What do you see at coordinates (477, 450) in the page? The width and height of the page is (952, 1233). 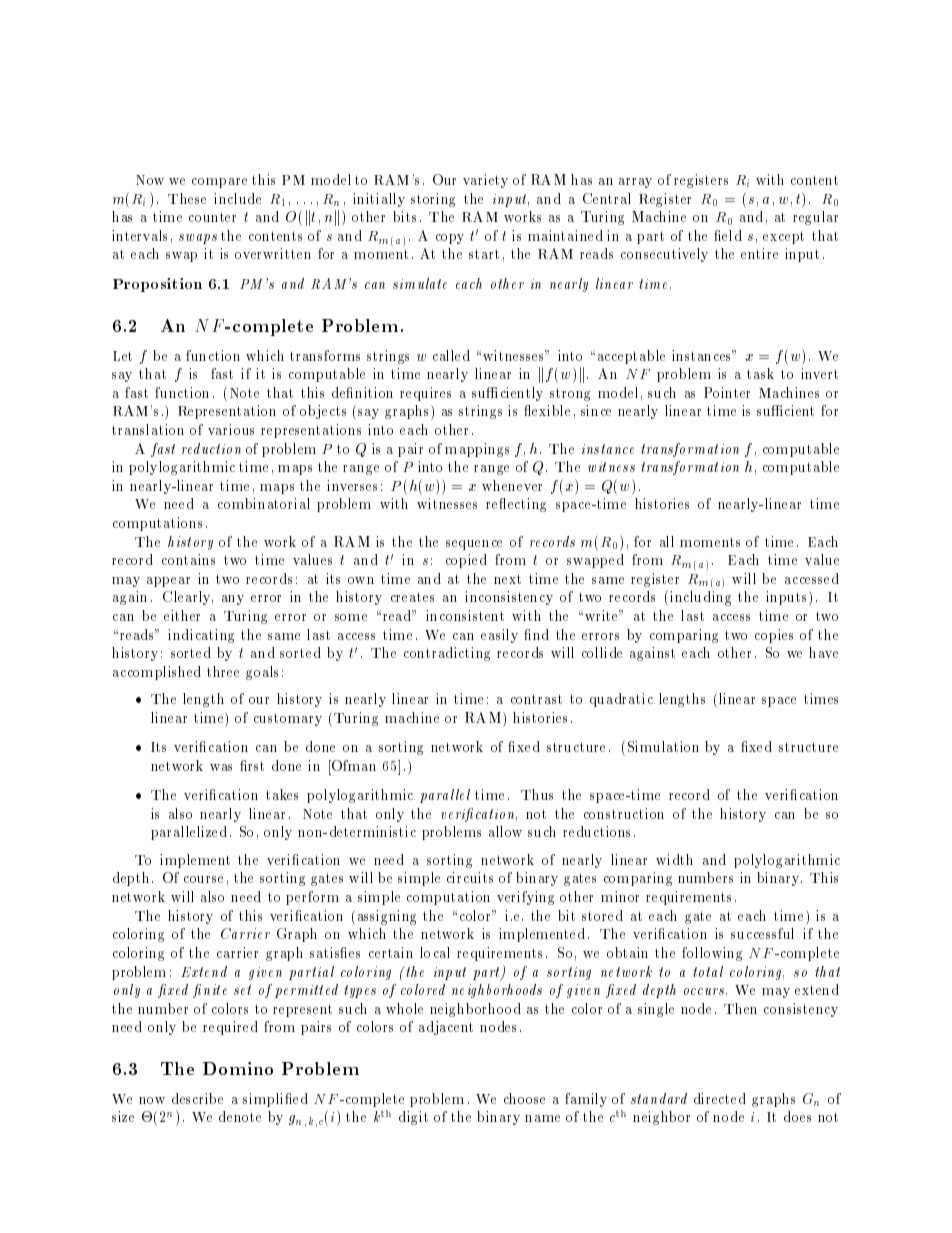 I see `mappings` at bounding box center [477, 450].
